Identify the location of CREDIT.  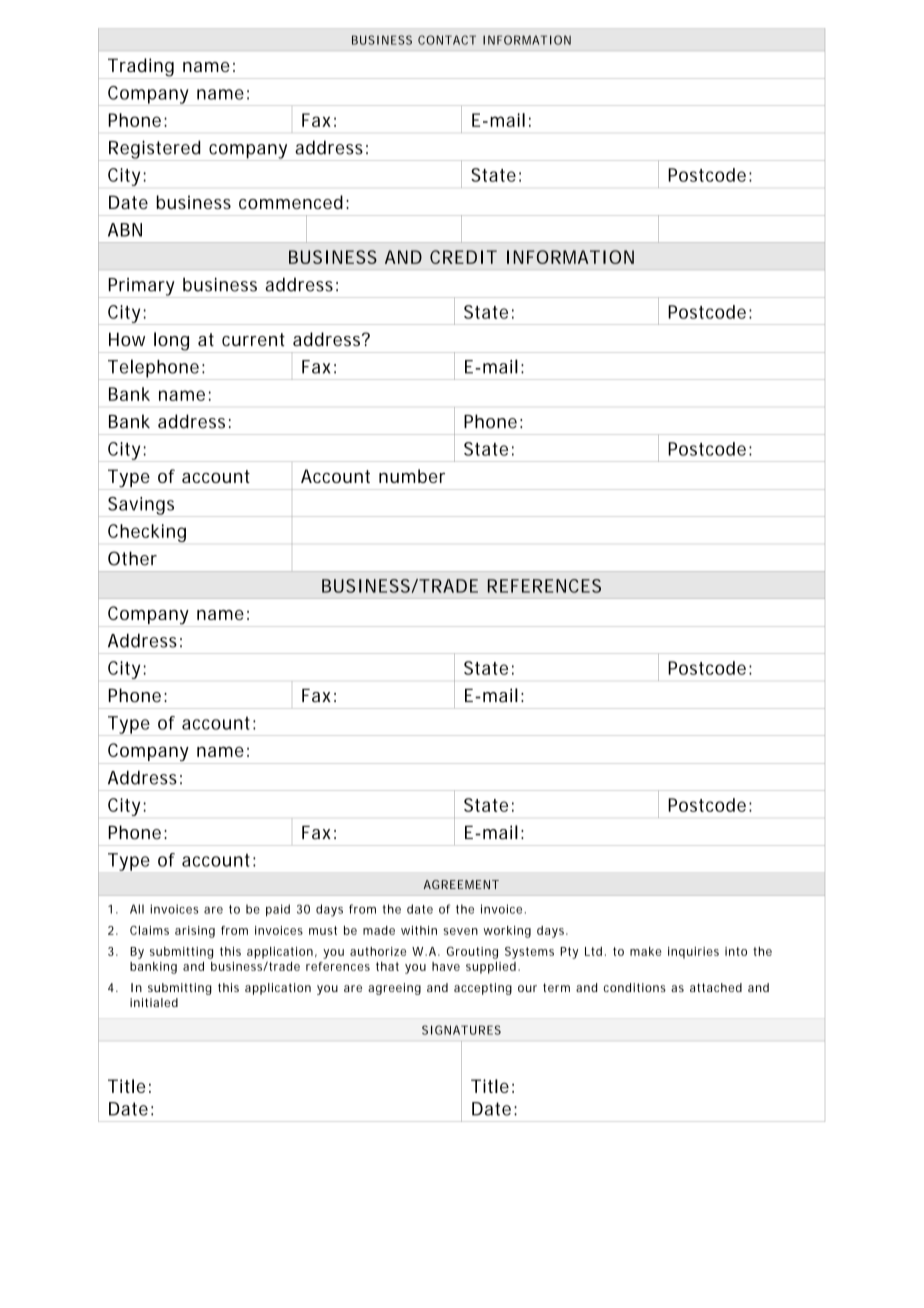
(463, 257).
